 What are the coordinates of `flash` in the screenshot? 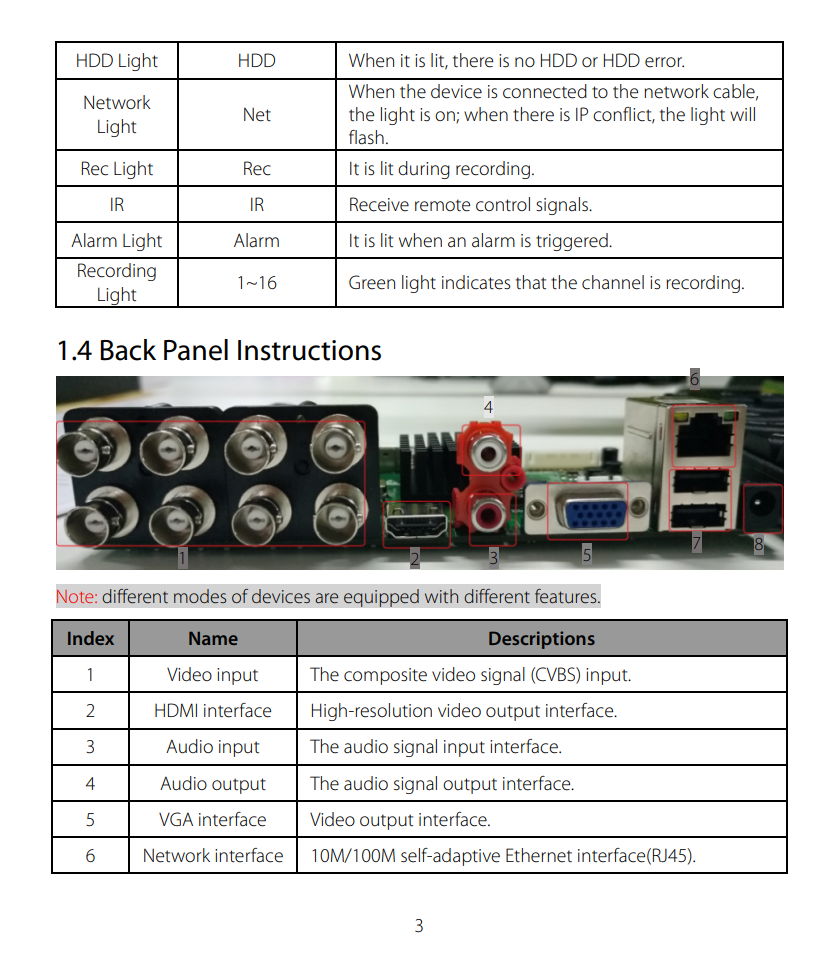 It's located at (366, 137).
